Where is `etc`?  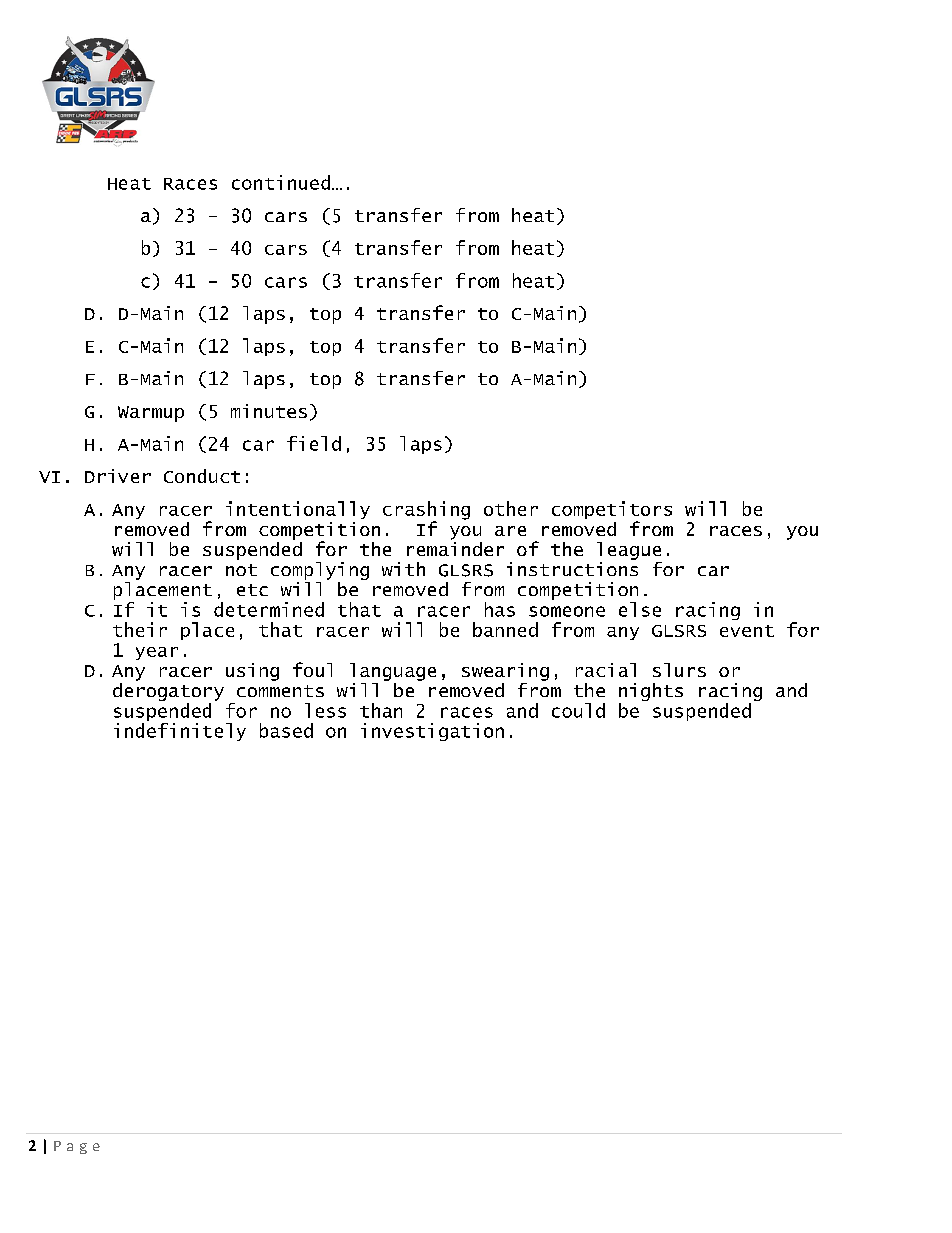
etc is located at coordinates (252, 590).
